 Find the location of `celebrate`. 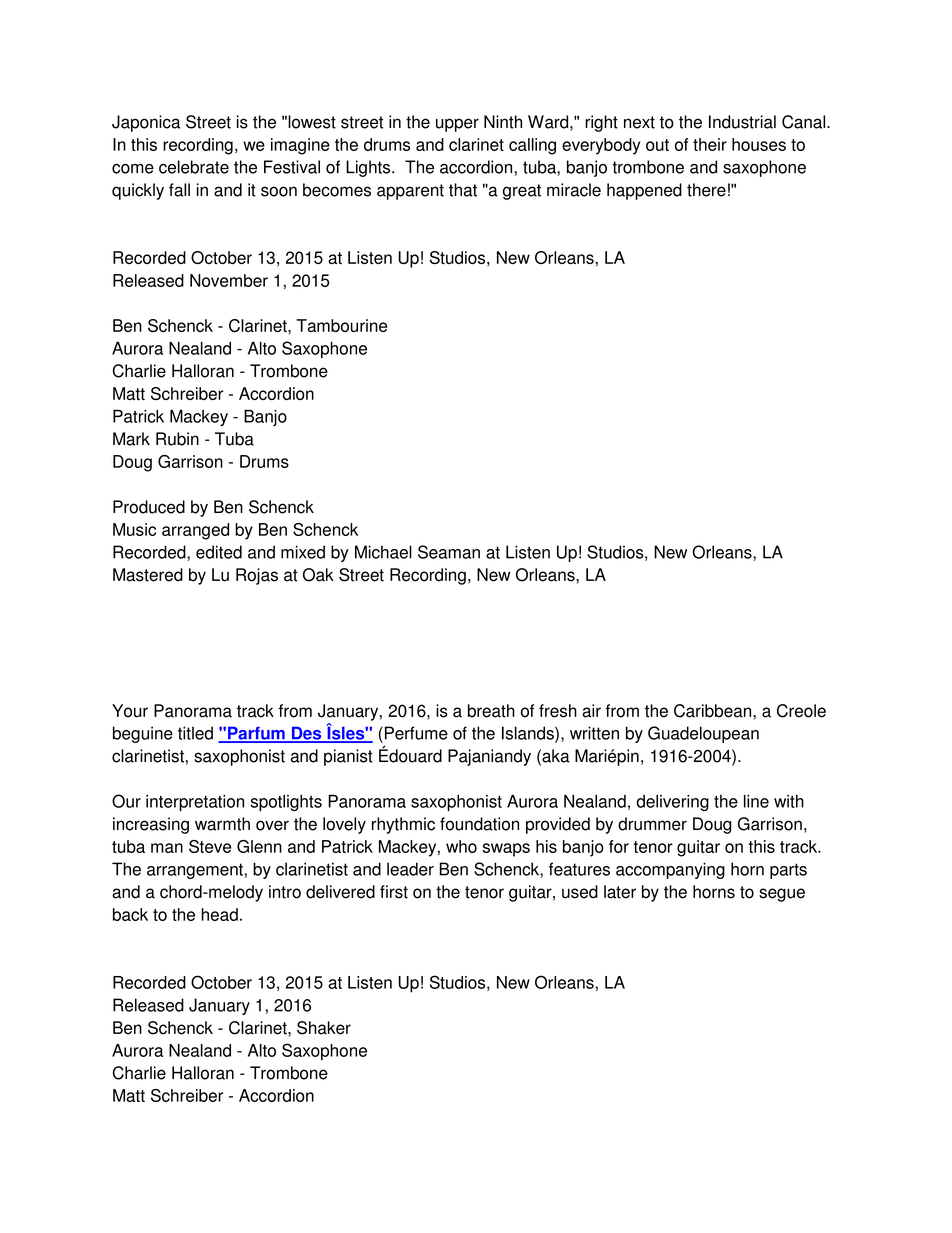

celebrate is located at coordinates (194, 167).
